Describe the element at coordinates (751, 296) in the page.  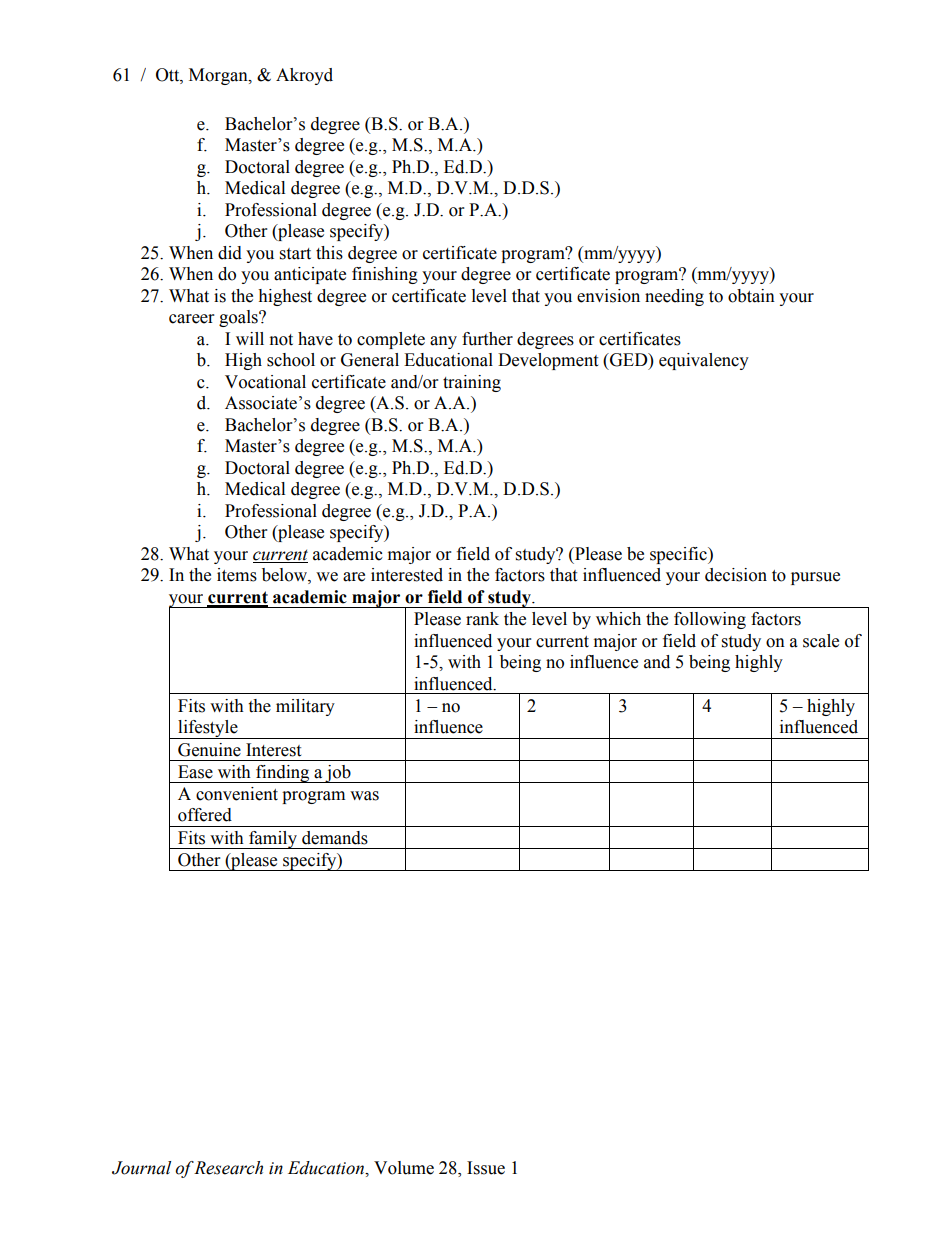
I see `obtain` at that location.
